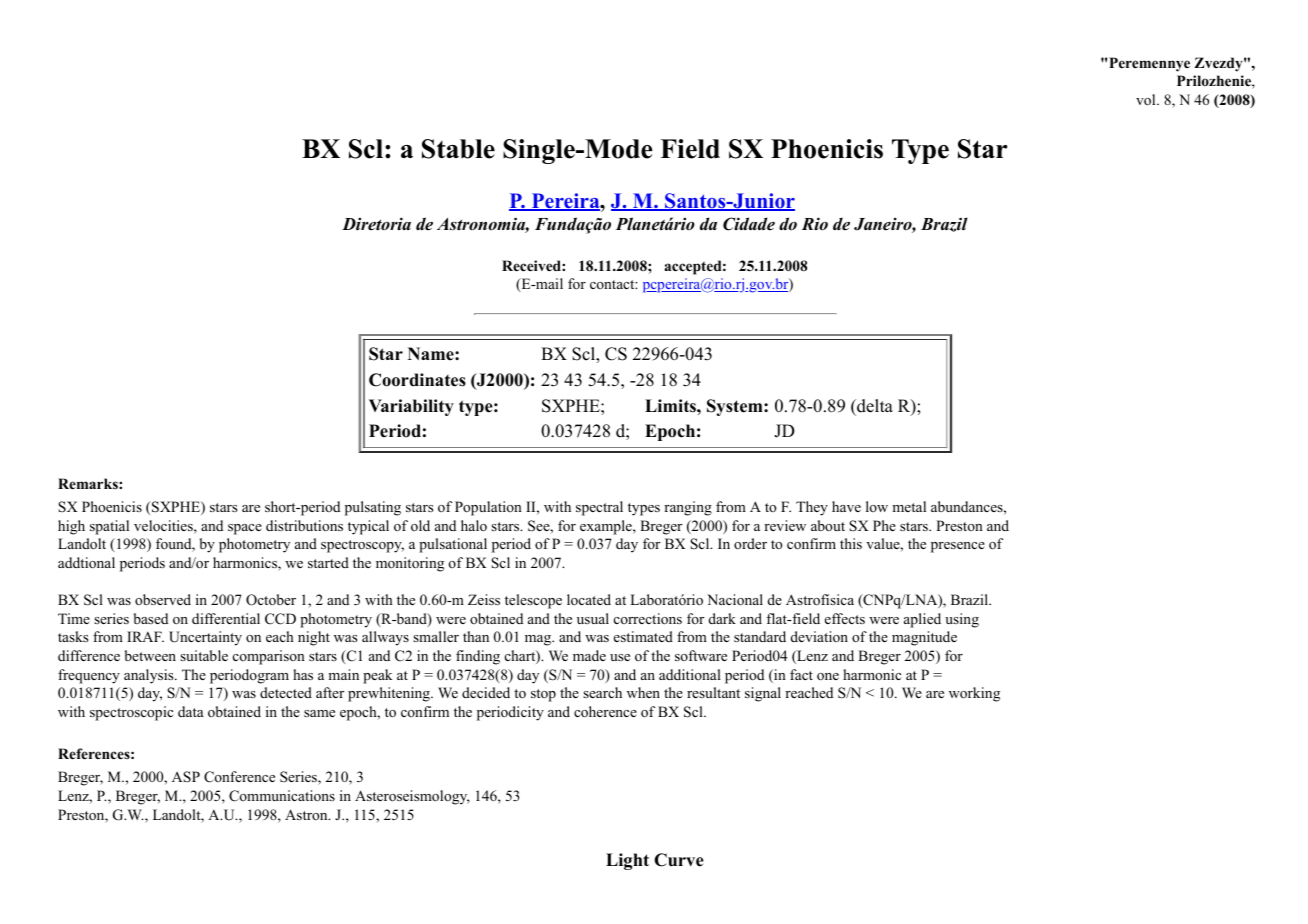  I want to click on Stable, so click(458, 149).
